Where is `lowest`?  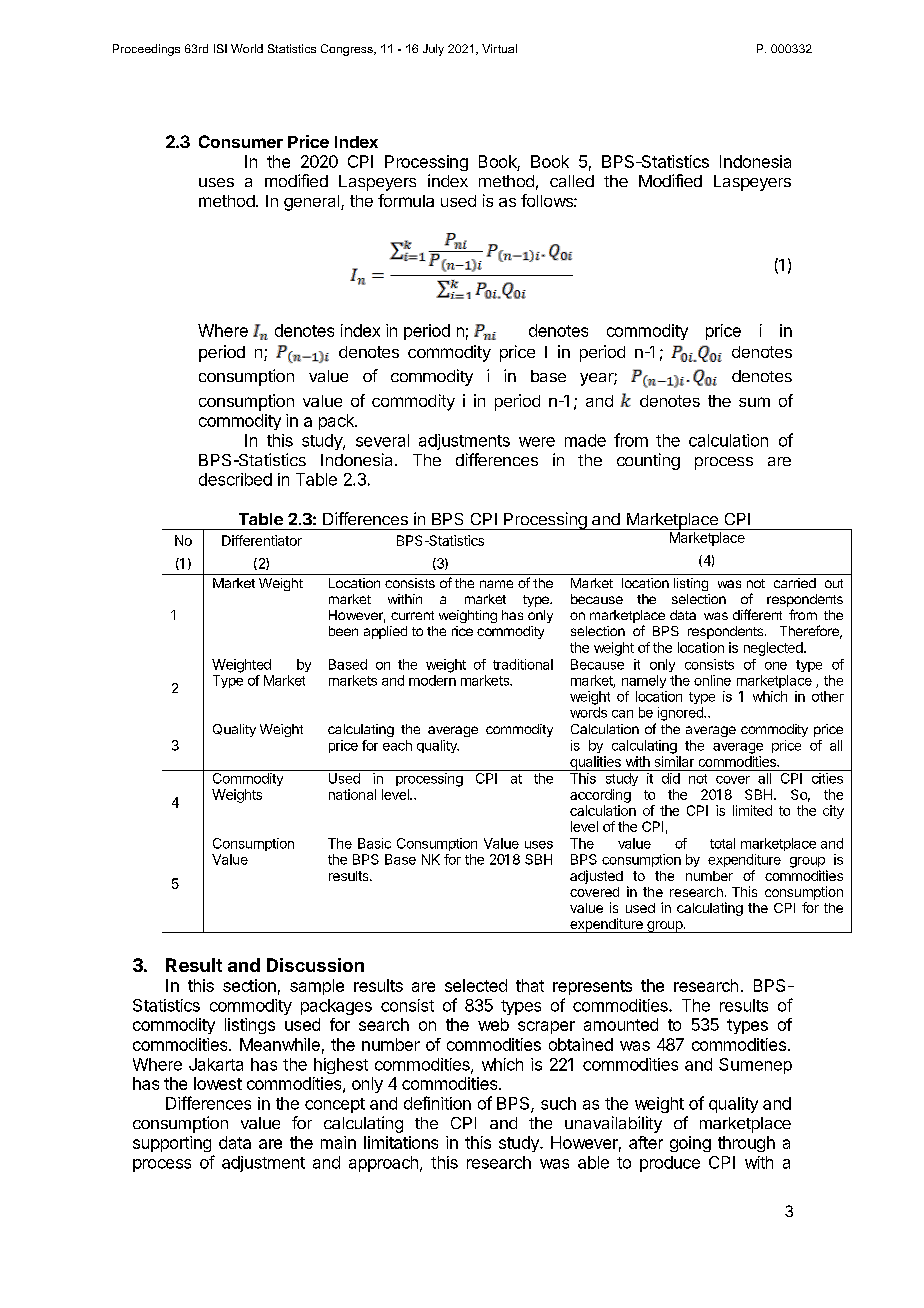
lowest is located at coordinates (218, 1083).
